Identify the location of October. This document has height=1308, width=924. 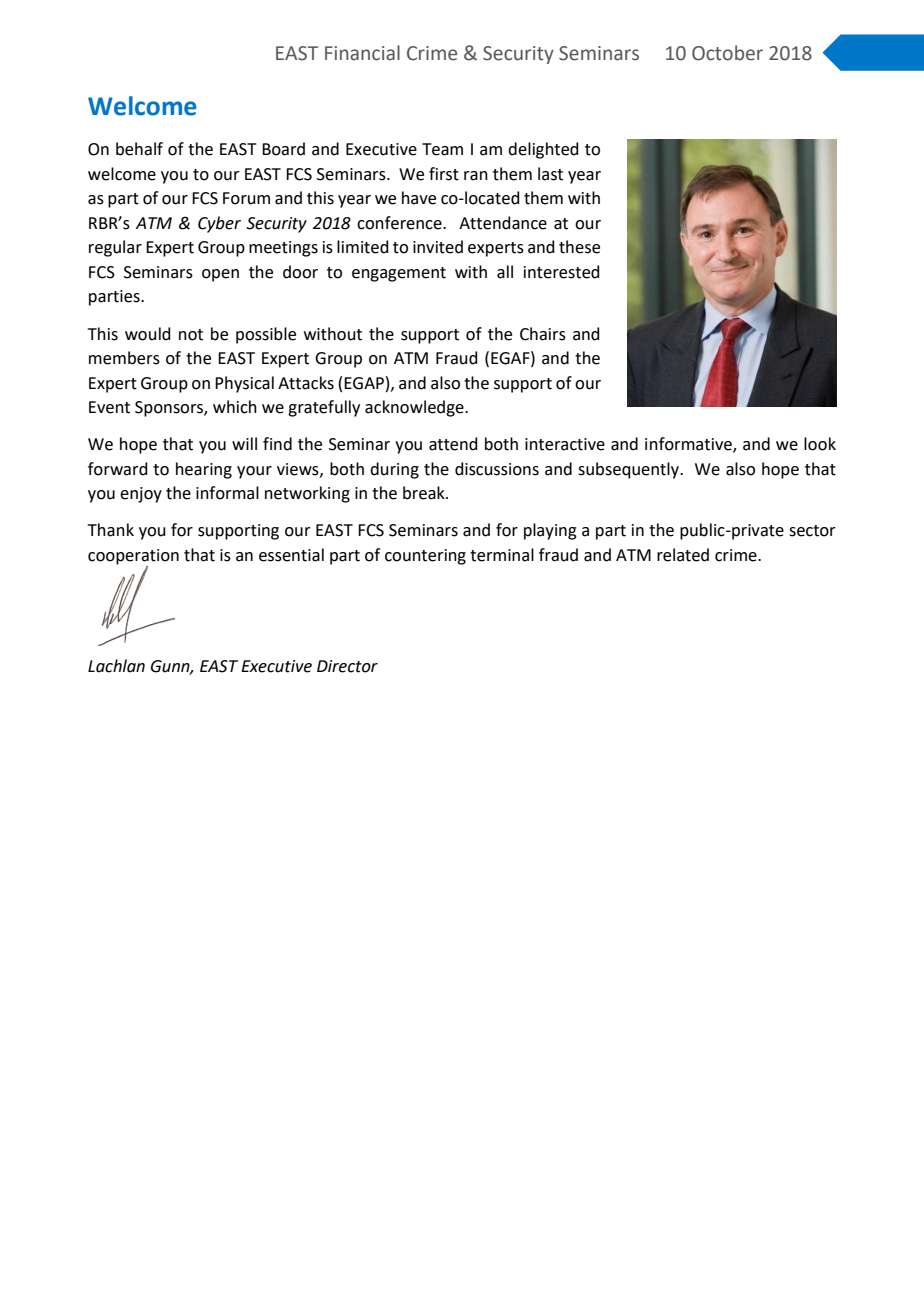
(727, 53).
